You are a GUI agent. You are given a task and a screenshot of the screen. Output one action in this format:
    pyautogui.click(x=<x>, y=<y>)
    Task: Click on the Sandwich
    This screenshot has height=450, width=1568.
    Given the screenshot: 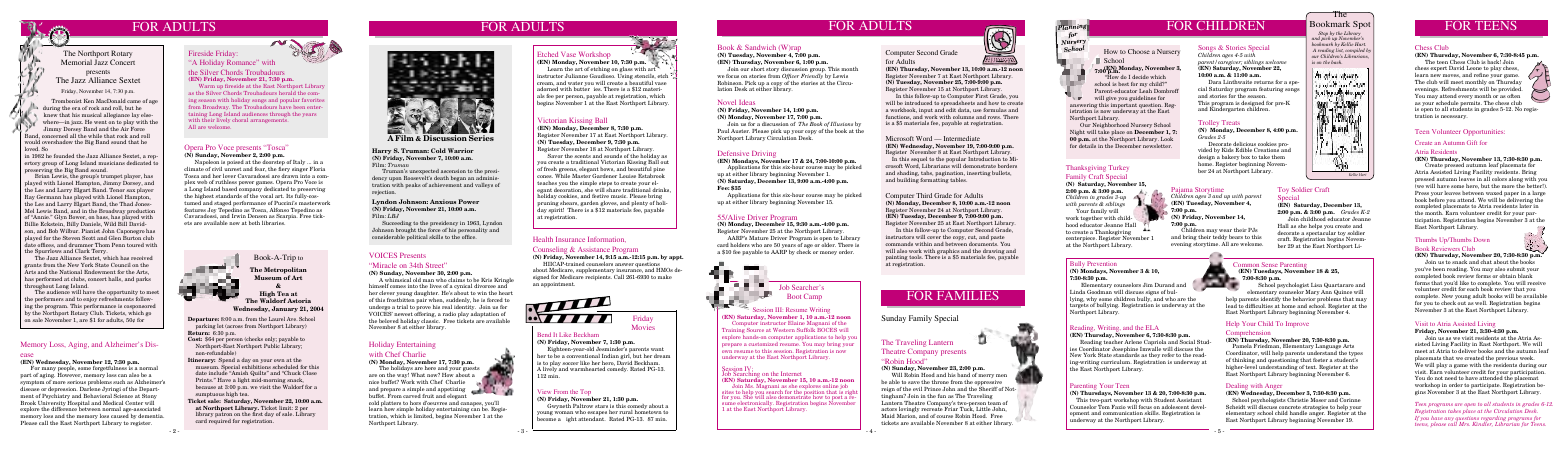 What is the action you would take?
    pyautogui.click(x=760, y=47)
